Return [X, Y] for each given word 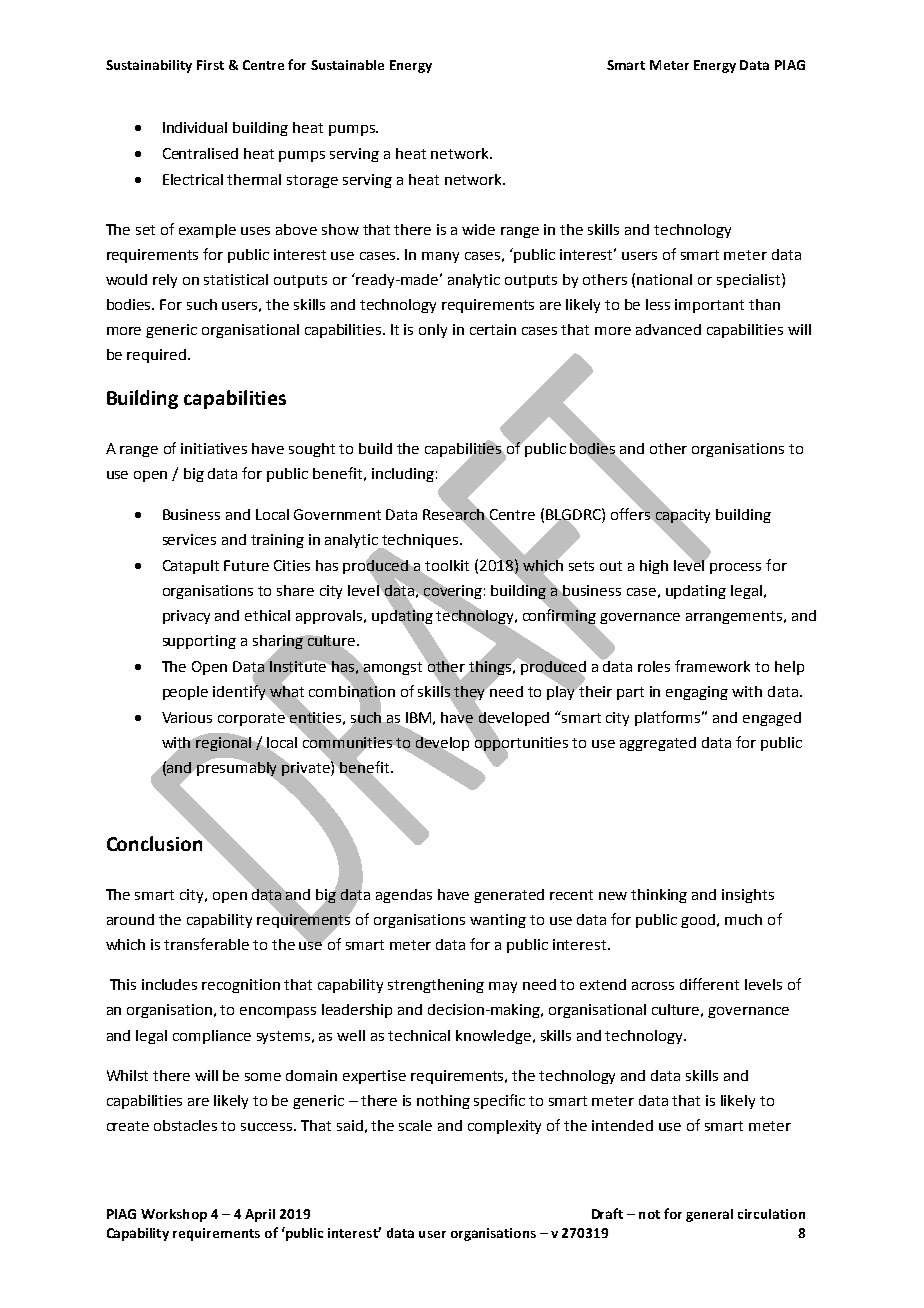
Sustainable [347, 65]
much [743, 919]
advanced [668, 329]
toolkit [447, 565]
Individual [195, 127]
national [664, 279]
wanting [498, 921]
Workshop [174, 1215]
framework [712, 666]
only [433, 331]
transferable [206, 944]
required [156, 356]
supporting [199, 642]
